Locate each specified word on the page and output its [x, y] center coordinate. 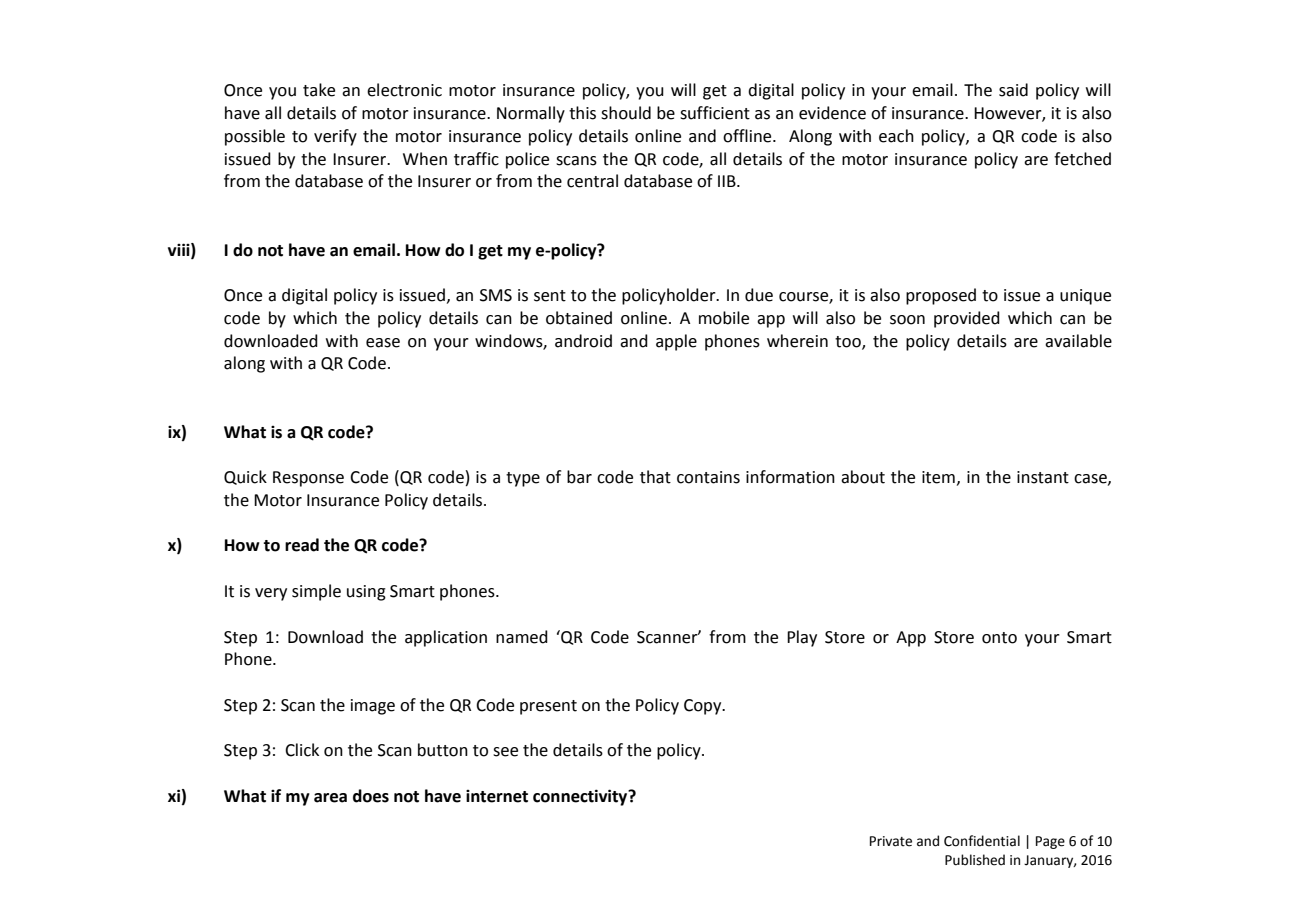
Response [308, 479]
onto [999, 638]
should [626, 113]
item [938, 477]
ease [383, 343]
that [655, 477]
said [1013, 90]
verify [335, 137]
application [446, 638]
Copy [704, 707]
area [330, 798]
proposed [941, 296]
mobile [724, 318]
